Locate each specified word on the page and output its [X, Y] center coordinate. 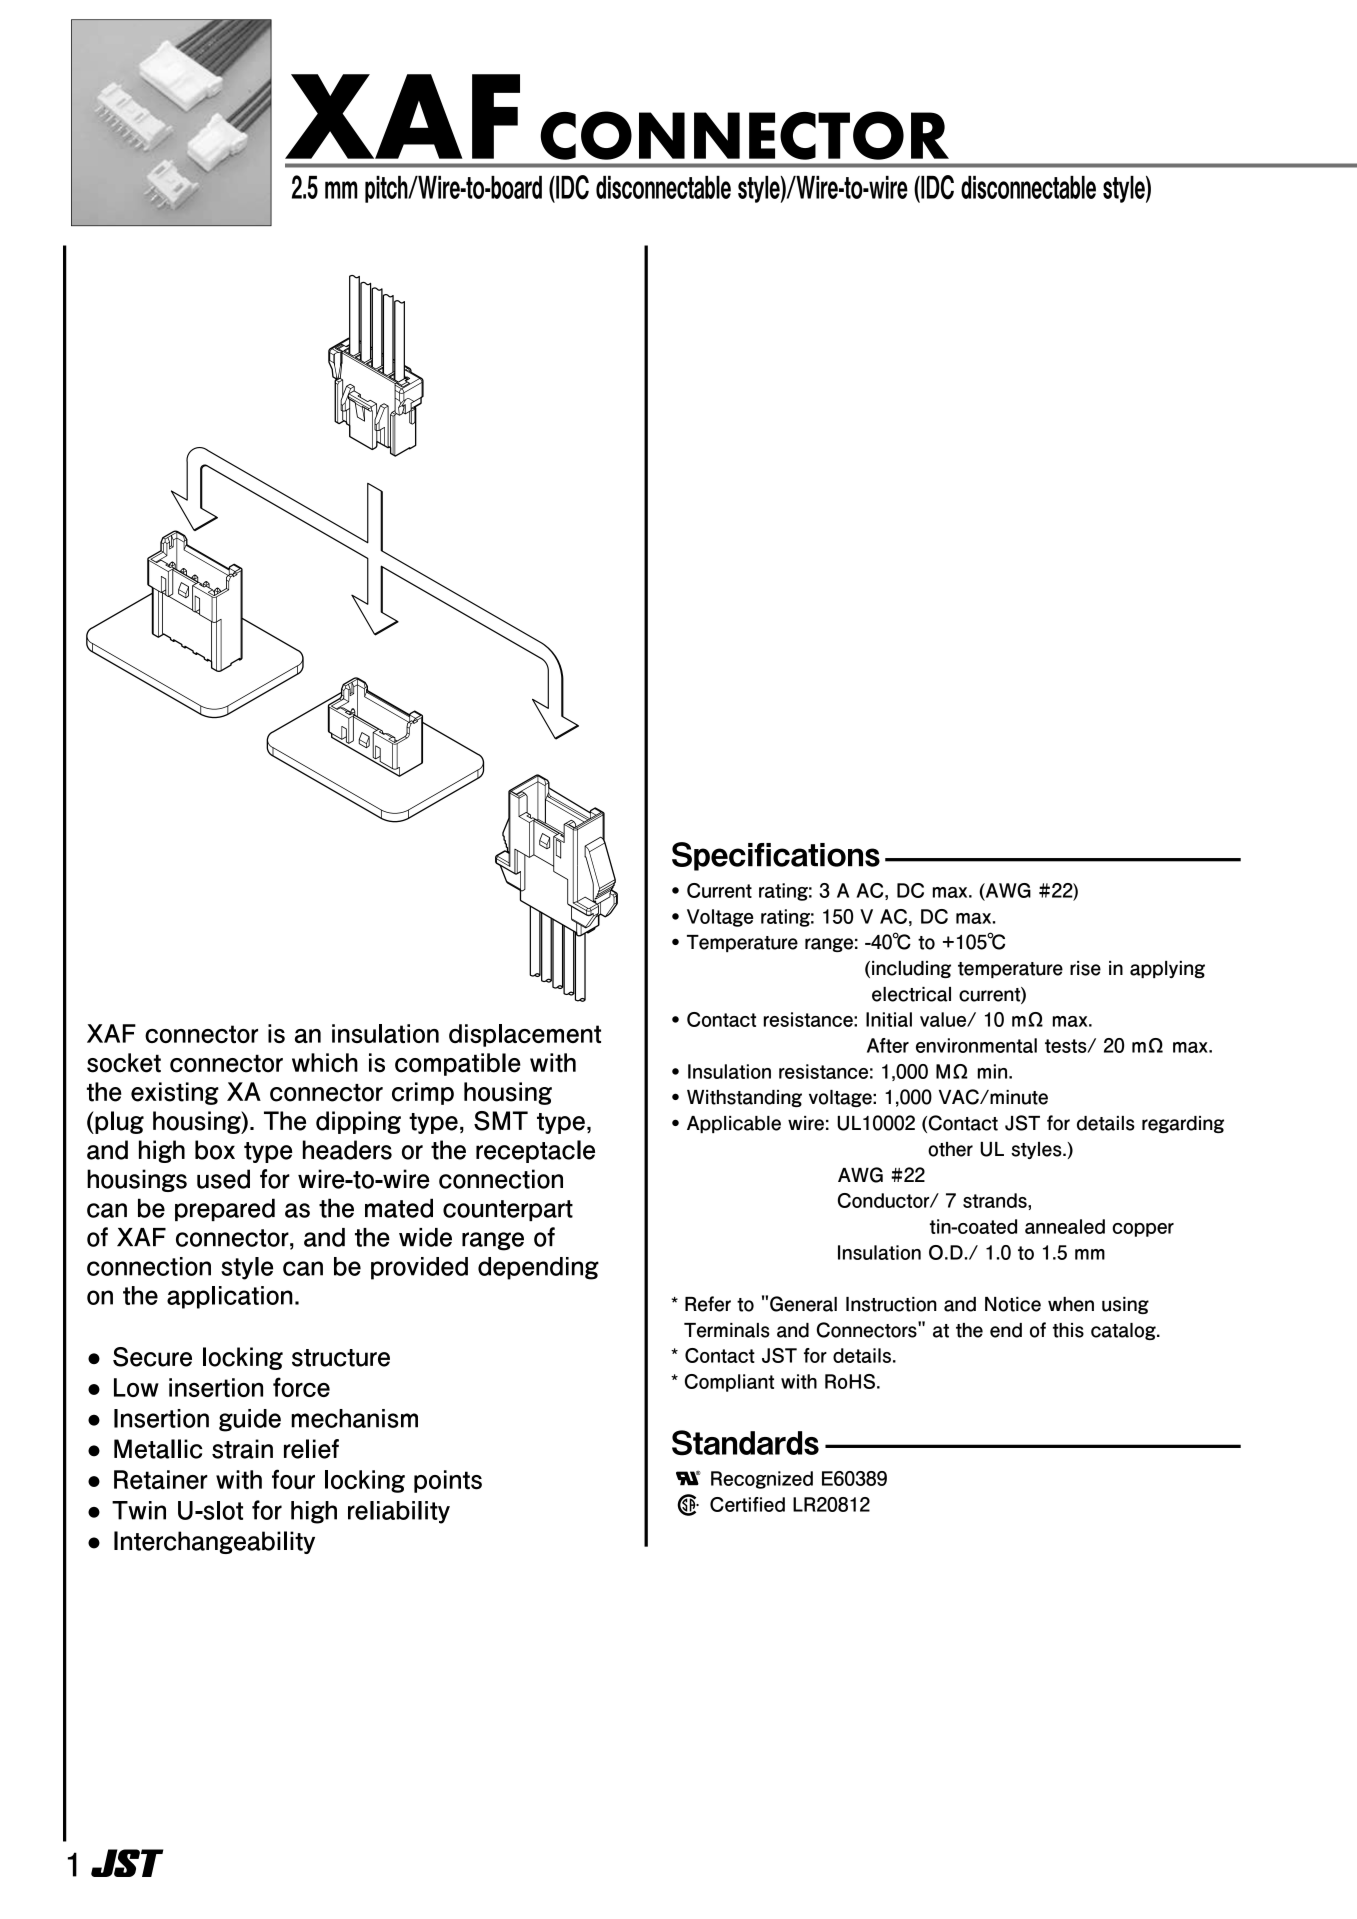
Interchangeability [214, 1542]
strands [996, 1200]
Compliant [729, 1383]
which [325, 1063]
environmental [976, 1045]
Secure [152, 1357]
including [911, 969]
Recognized [762, 1480]
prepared [225, 1209]
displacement [525, 1035]
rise [1085, 968]
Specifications [776, 856]
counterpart [508, 1210]
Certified [747, 1504]
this [1068, 1330]
